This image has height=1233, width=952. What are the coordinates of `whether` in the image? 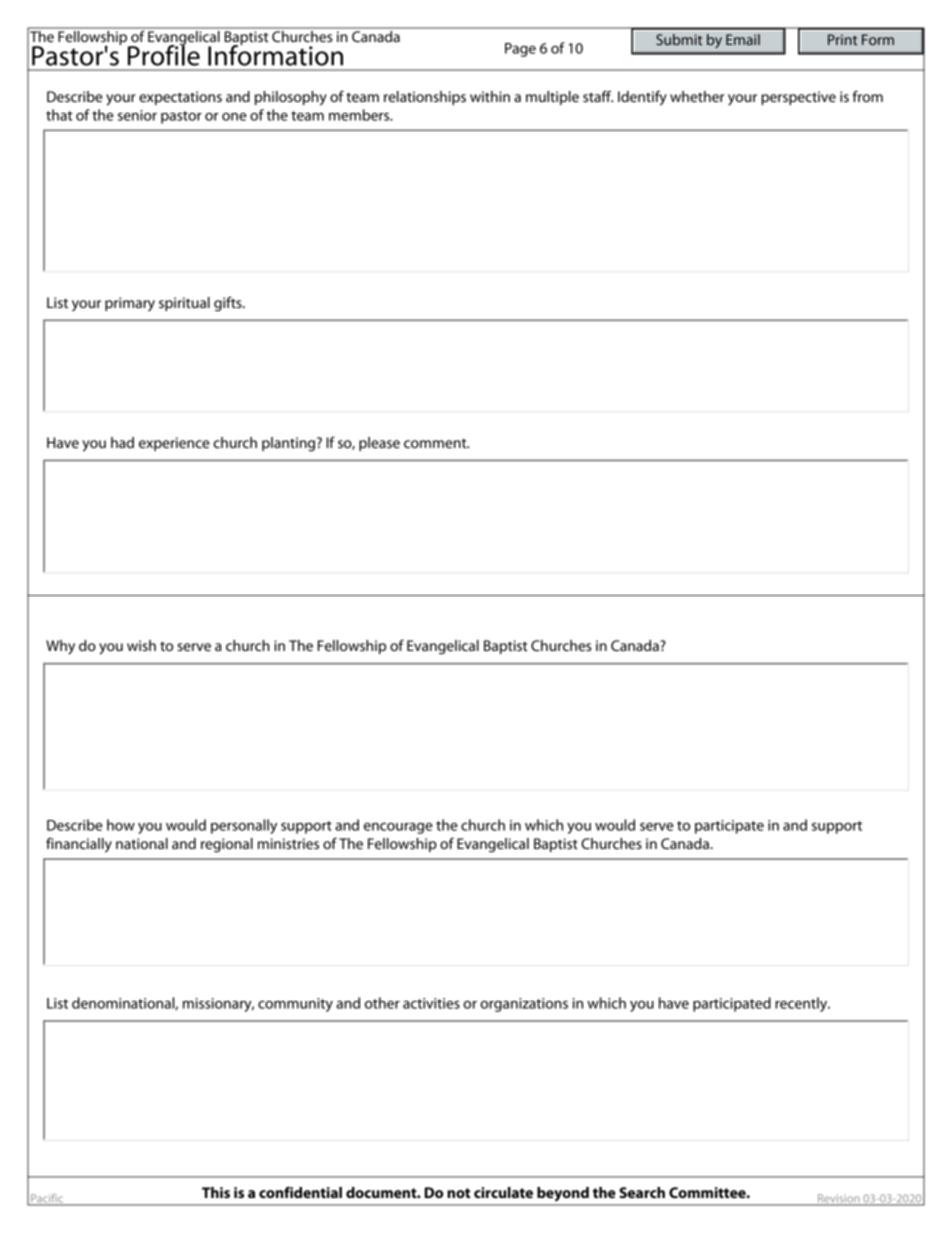 It's located at (697, 96).
